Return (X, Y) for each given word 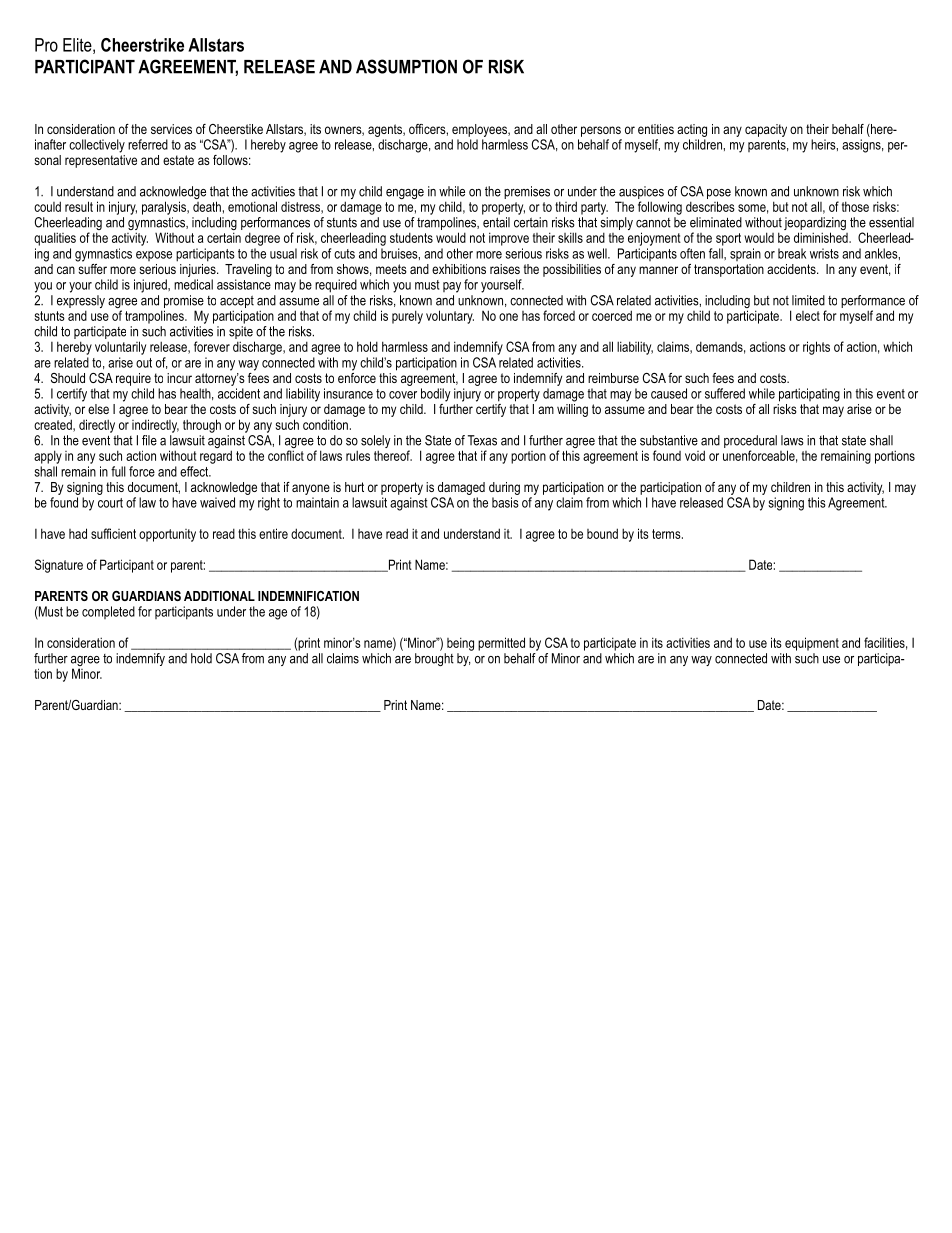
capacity (766, 130)
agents (386, 130)
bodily (436, 395)
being (460, 644)
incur (179, 378)
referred (148, 144)
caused (669, 393)
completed (108, 612)
